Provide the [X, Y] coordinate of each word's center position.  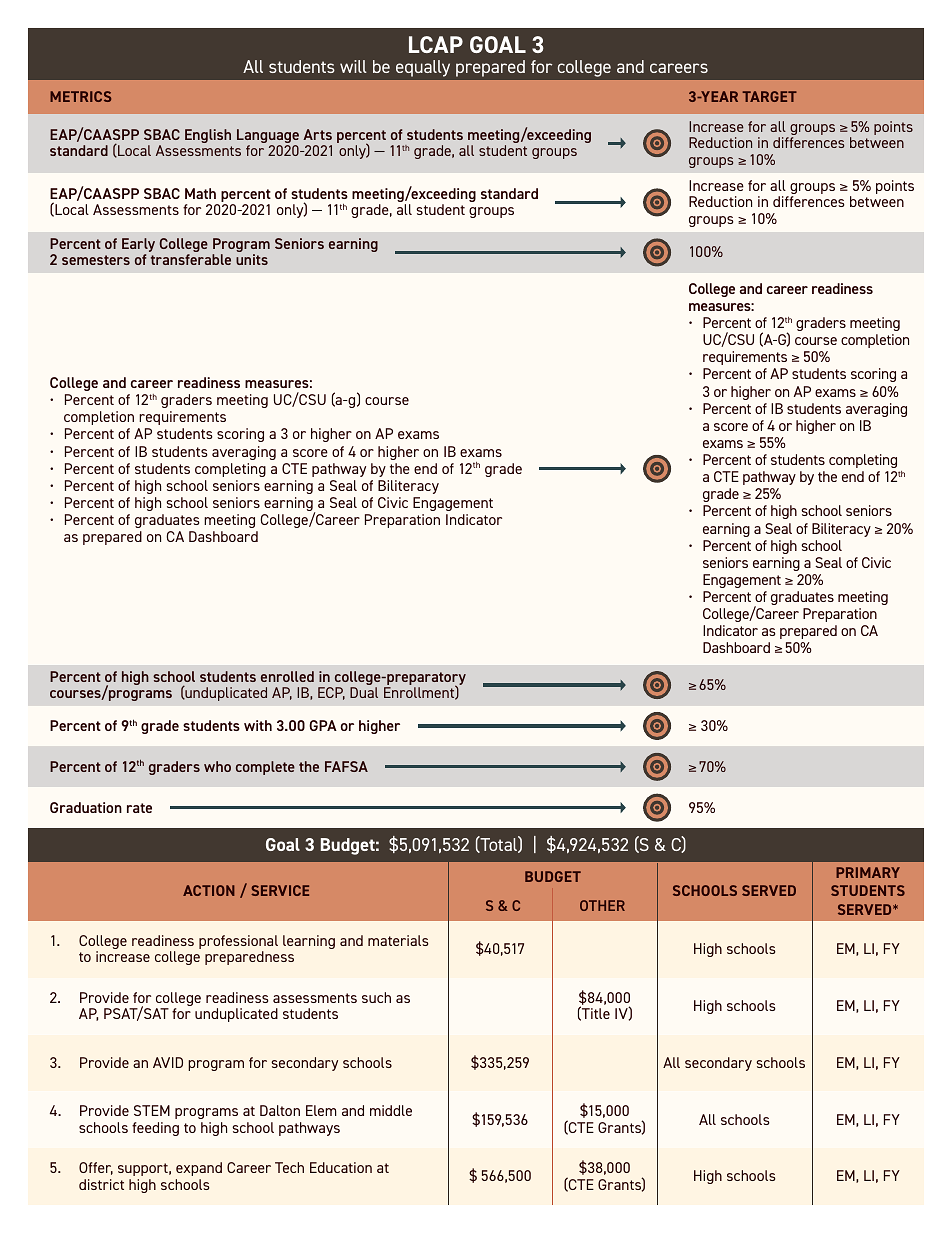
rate [139, 808]
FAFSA [346, 766]
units [252, 259]
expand [199, 1169]
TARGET [769, 96]
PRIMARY [868, 872]
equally [423, 68]
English [208, 136]
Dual [364, 692]
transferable [191, 259]
